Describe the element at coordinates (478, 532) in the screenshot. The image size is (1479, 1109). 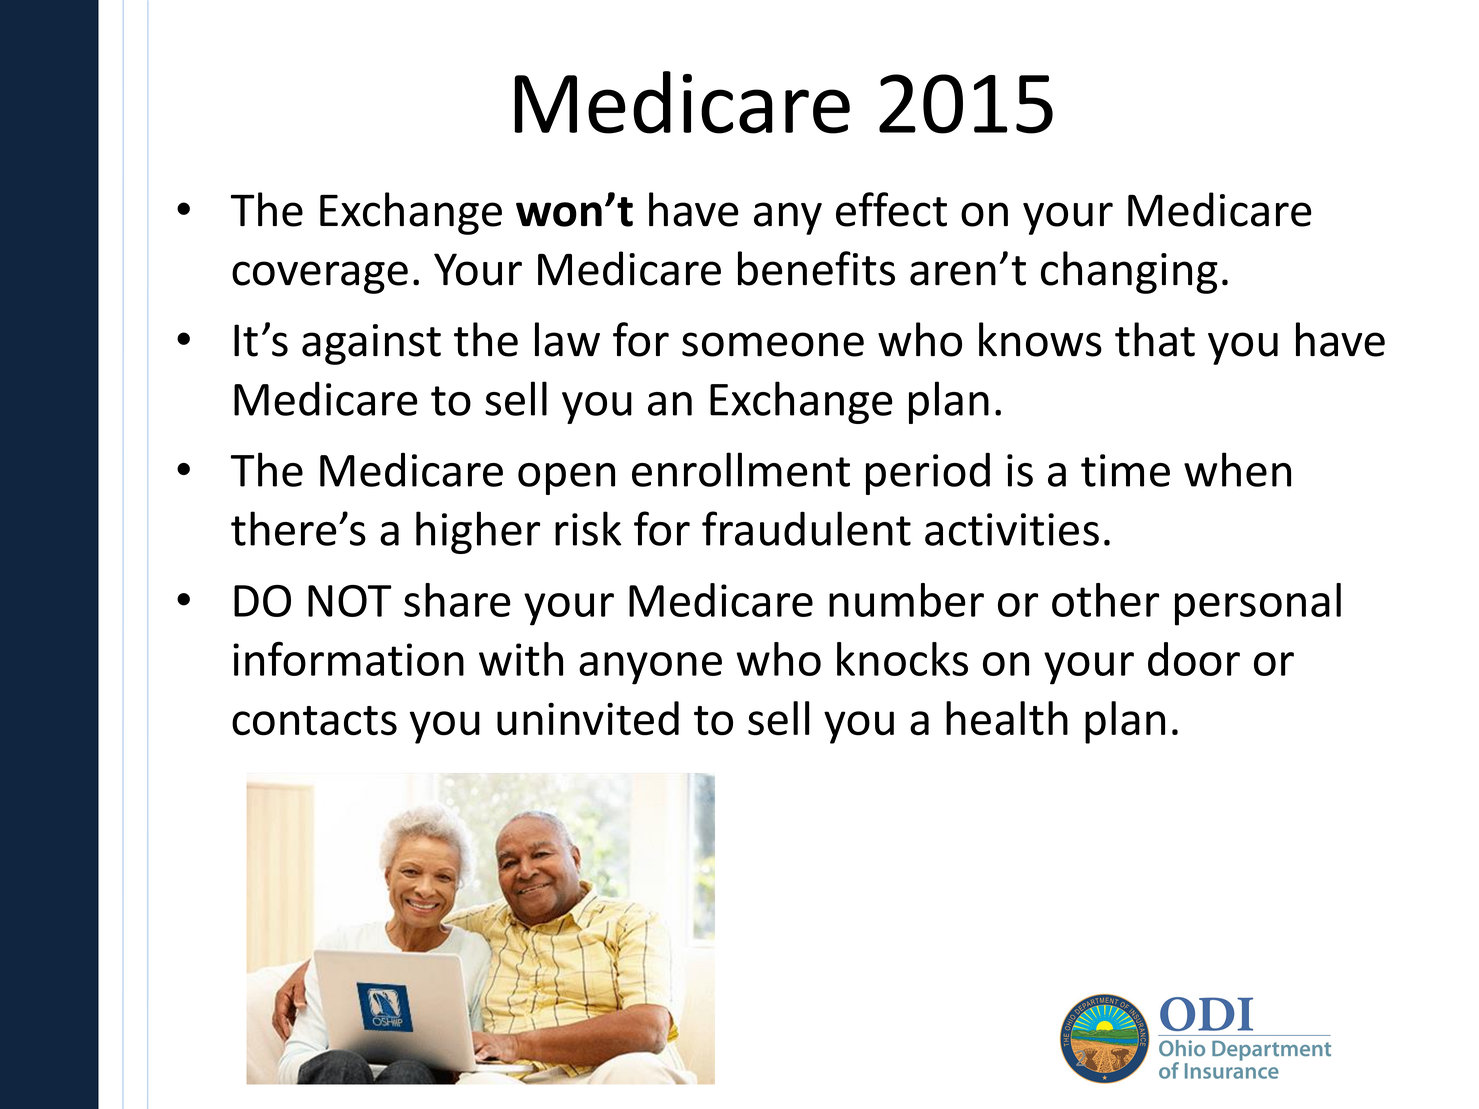
I see `higher` at that location.
